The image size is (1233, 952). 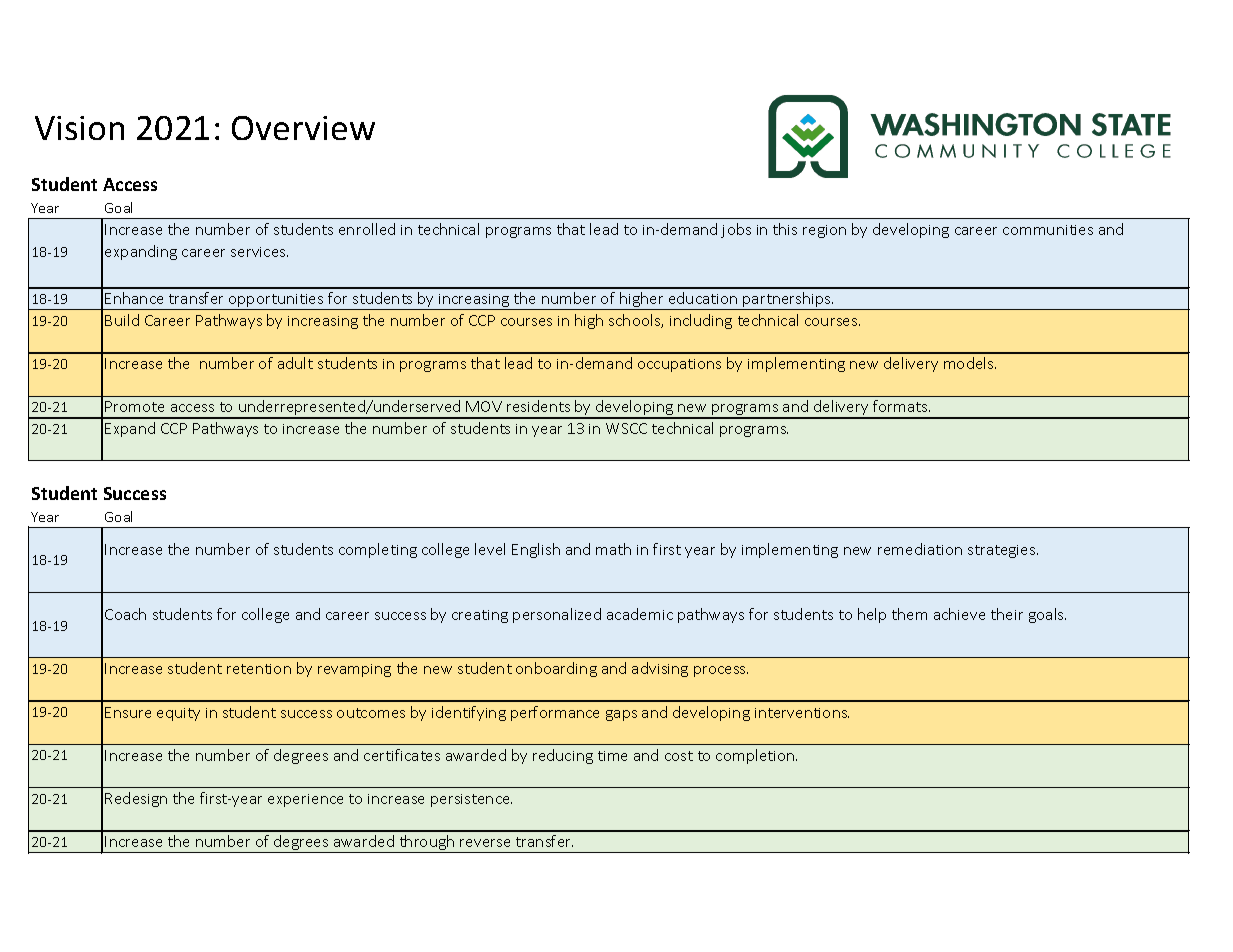 I want to click on jobs, so click(x=736, y=230).
